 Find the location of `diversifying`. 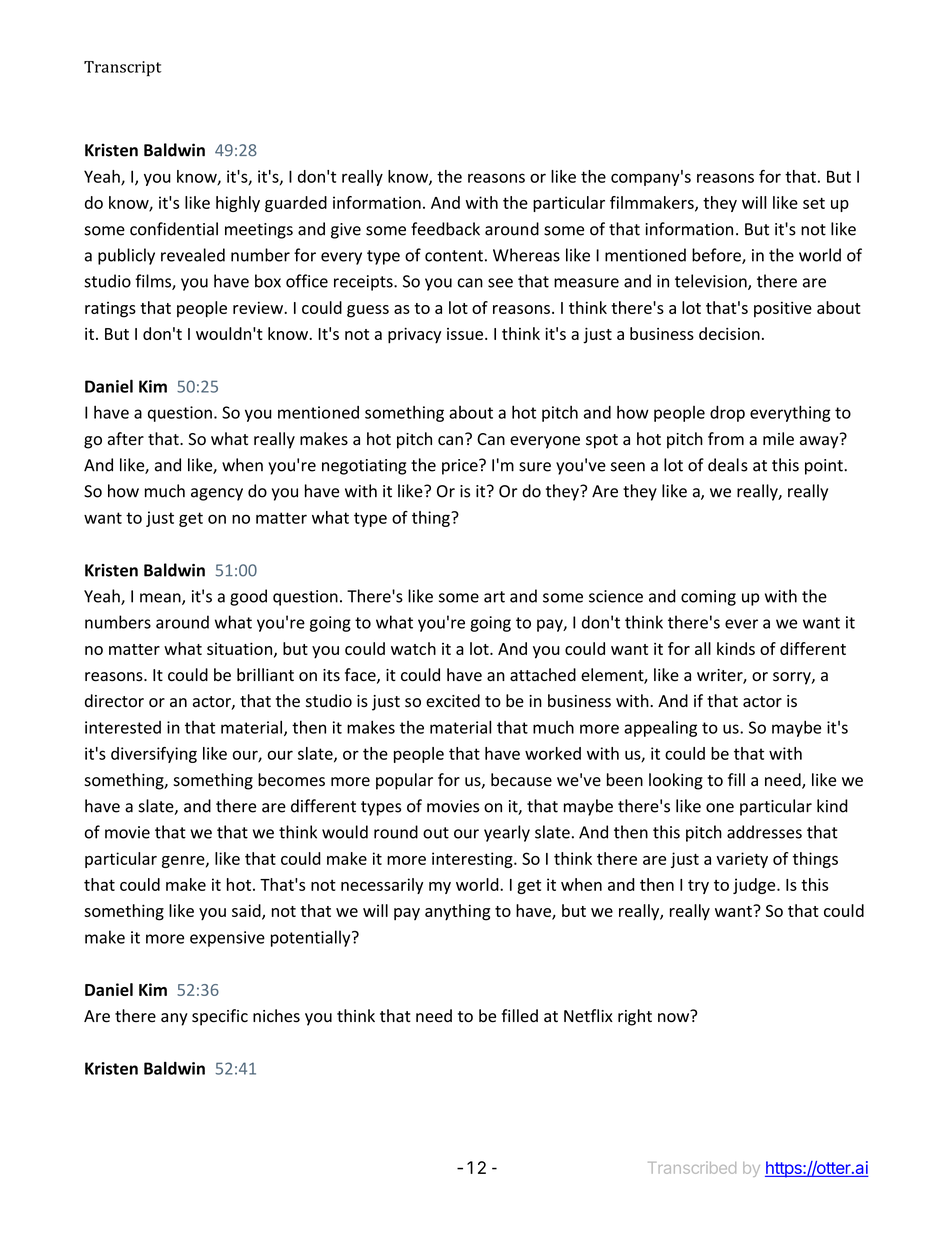

diversifying is located at coordinates (154, 755).
